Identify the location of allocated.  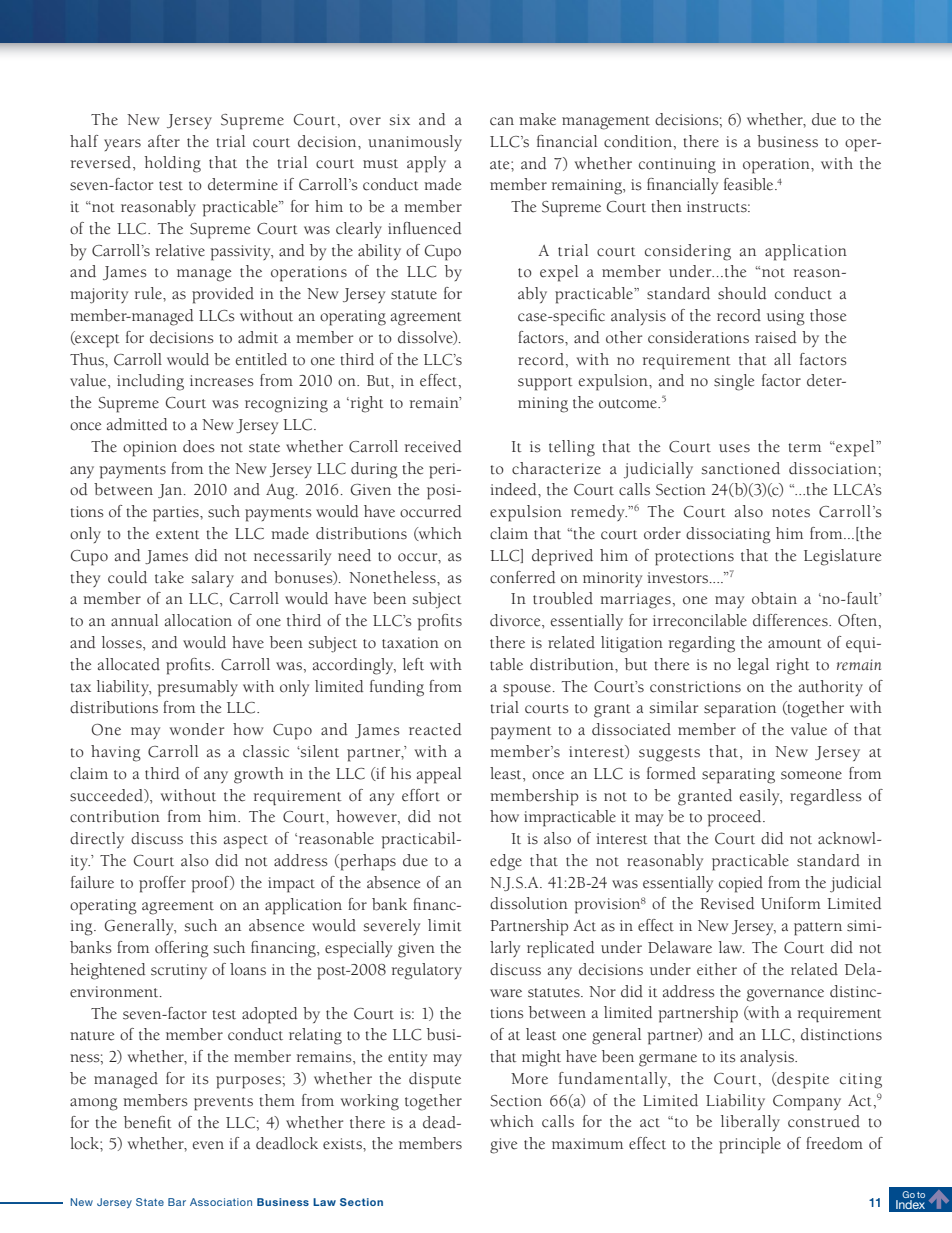
(129, 664).
